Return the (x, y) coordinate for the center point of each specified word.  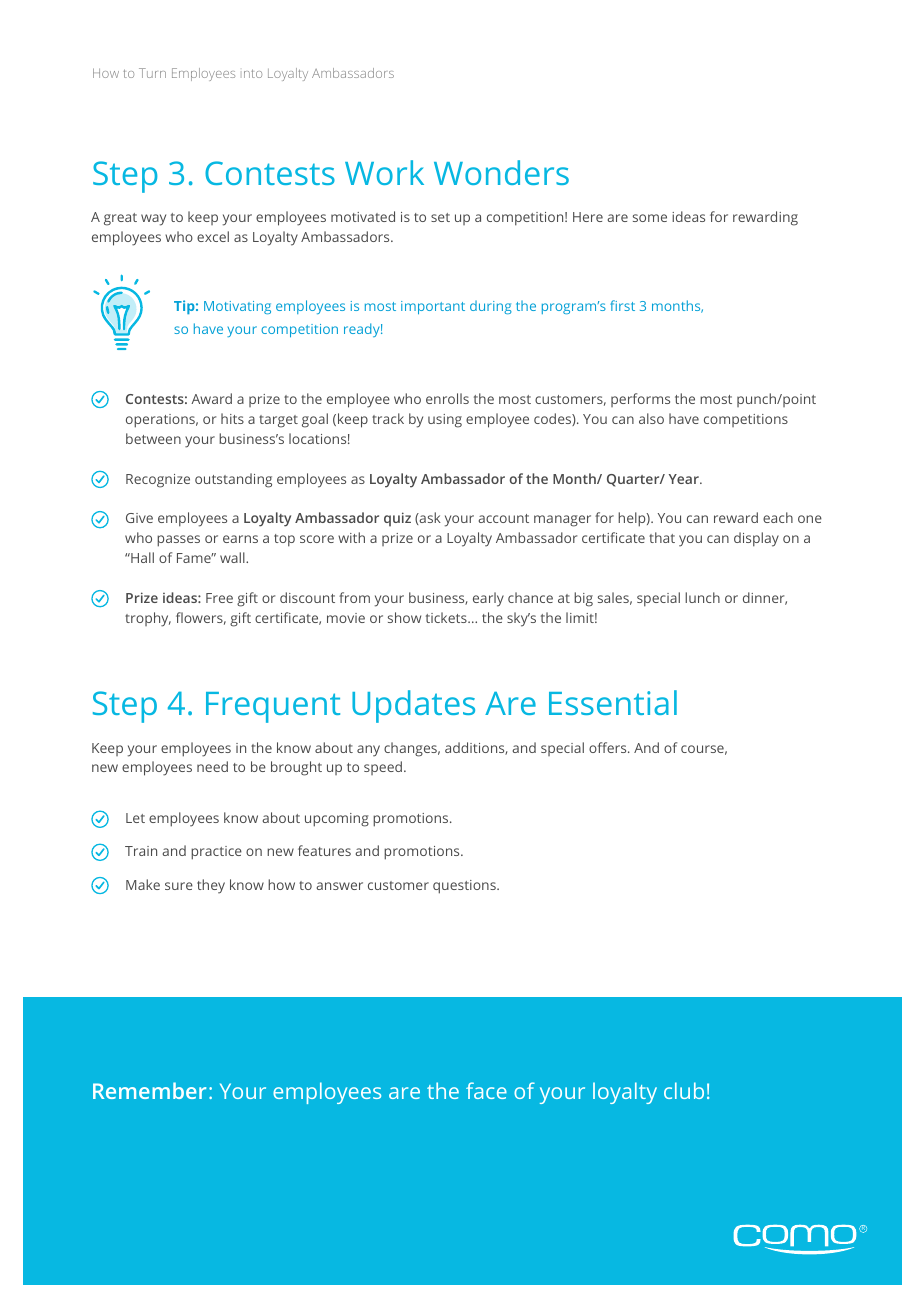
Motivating (237, 307)
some (650, 218)
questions (465, 887)
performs (640, 400)
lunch (702, 597)
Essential (613, 702)
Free (219, 598)
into (253, 73)
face (486, 1090)
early (488, 599)
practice (216, 853)
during (491, 307)
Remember (149, 1090)
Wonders (501, 172)
